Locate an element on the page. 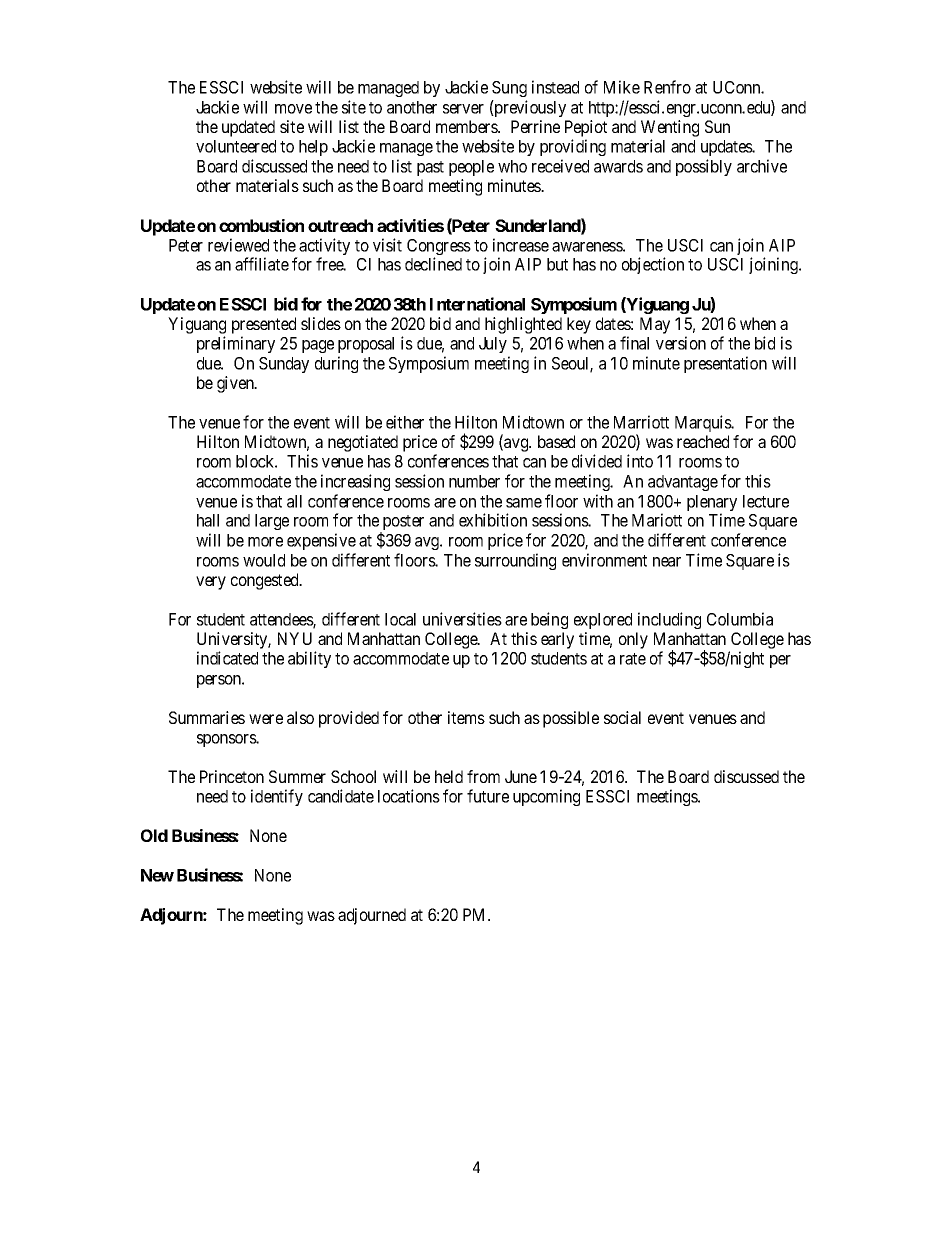 This page has width=952, height=1233. advantage is located at coordinates (683, 483).
